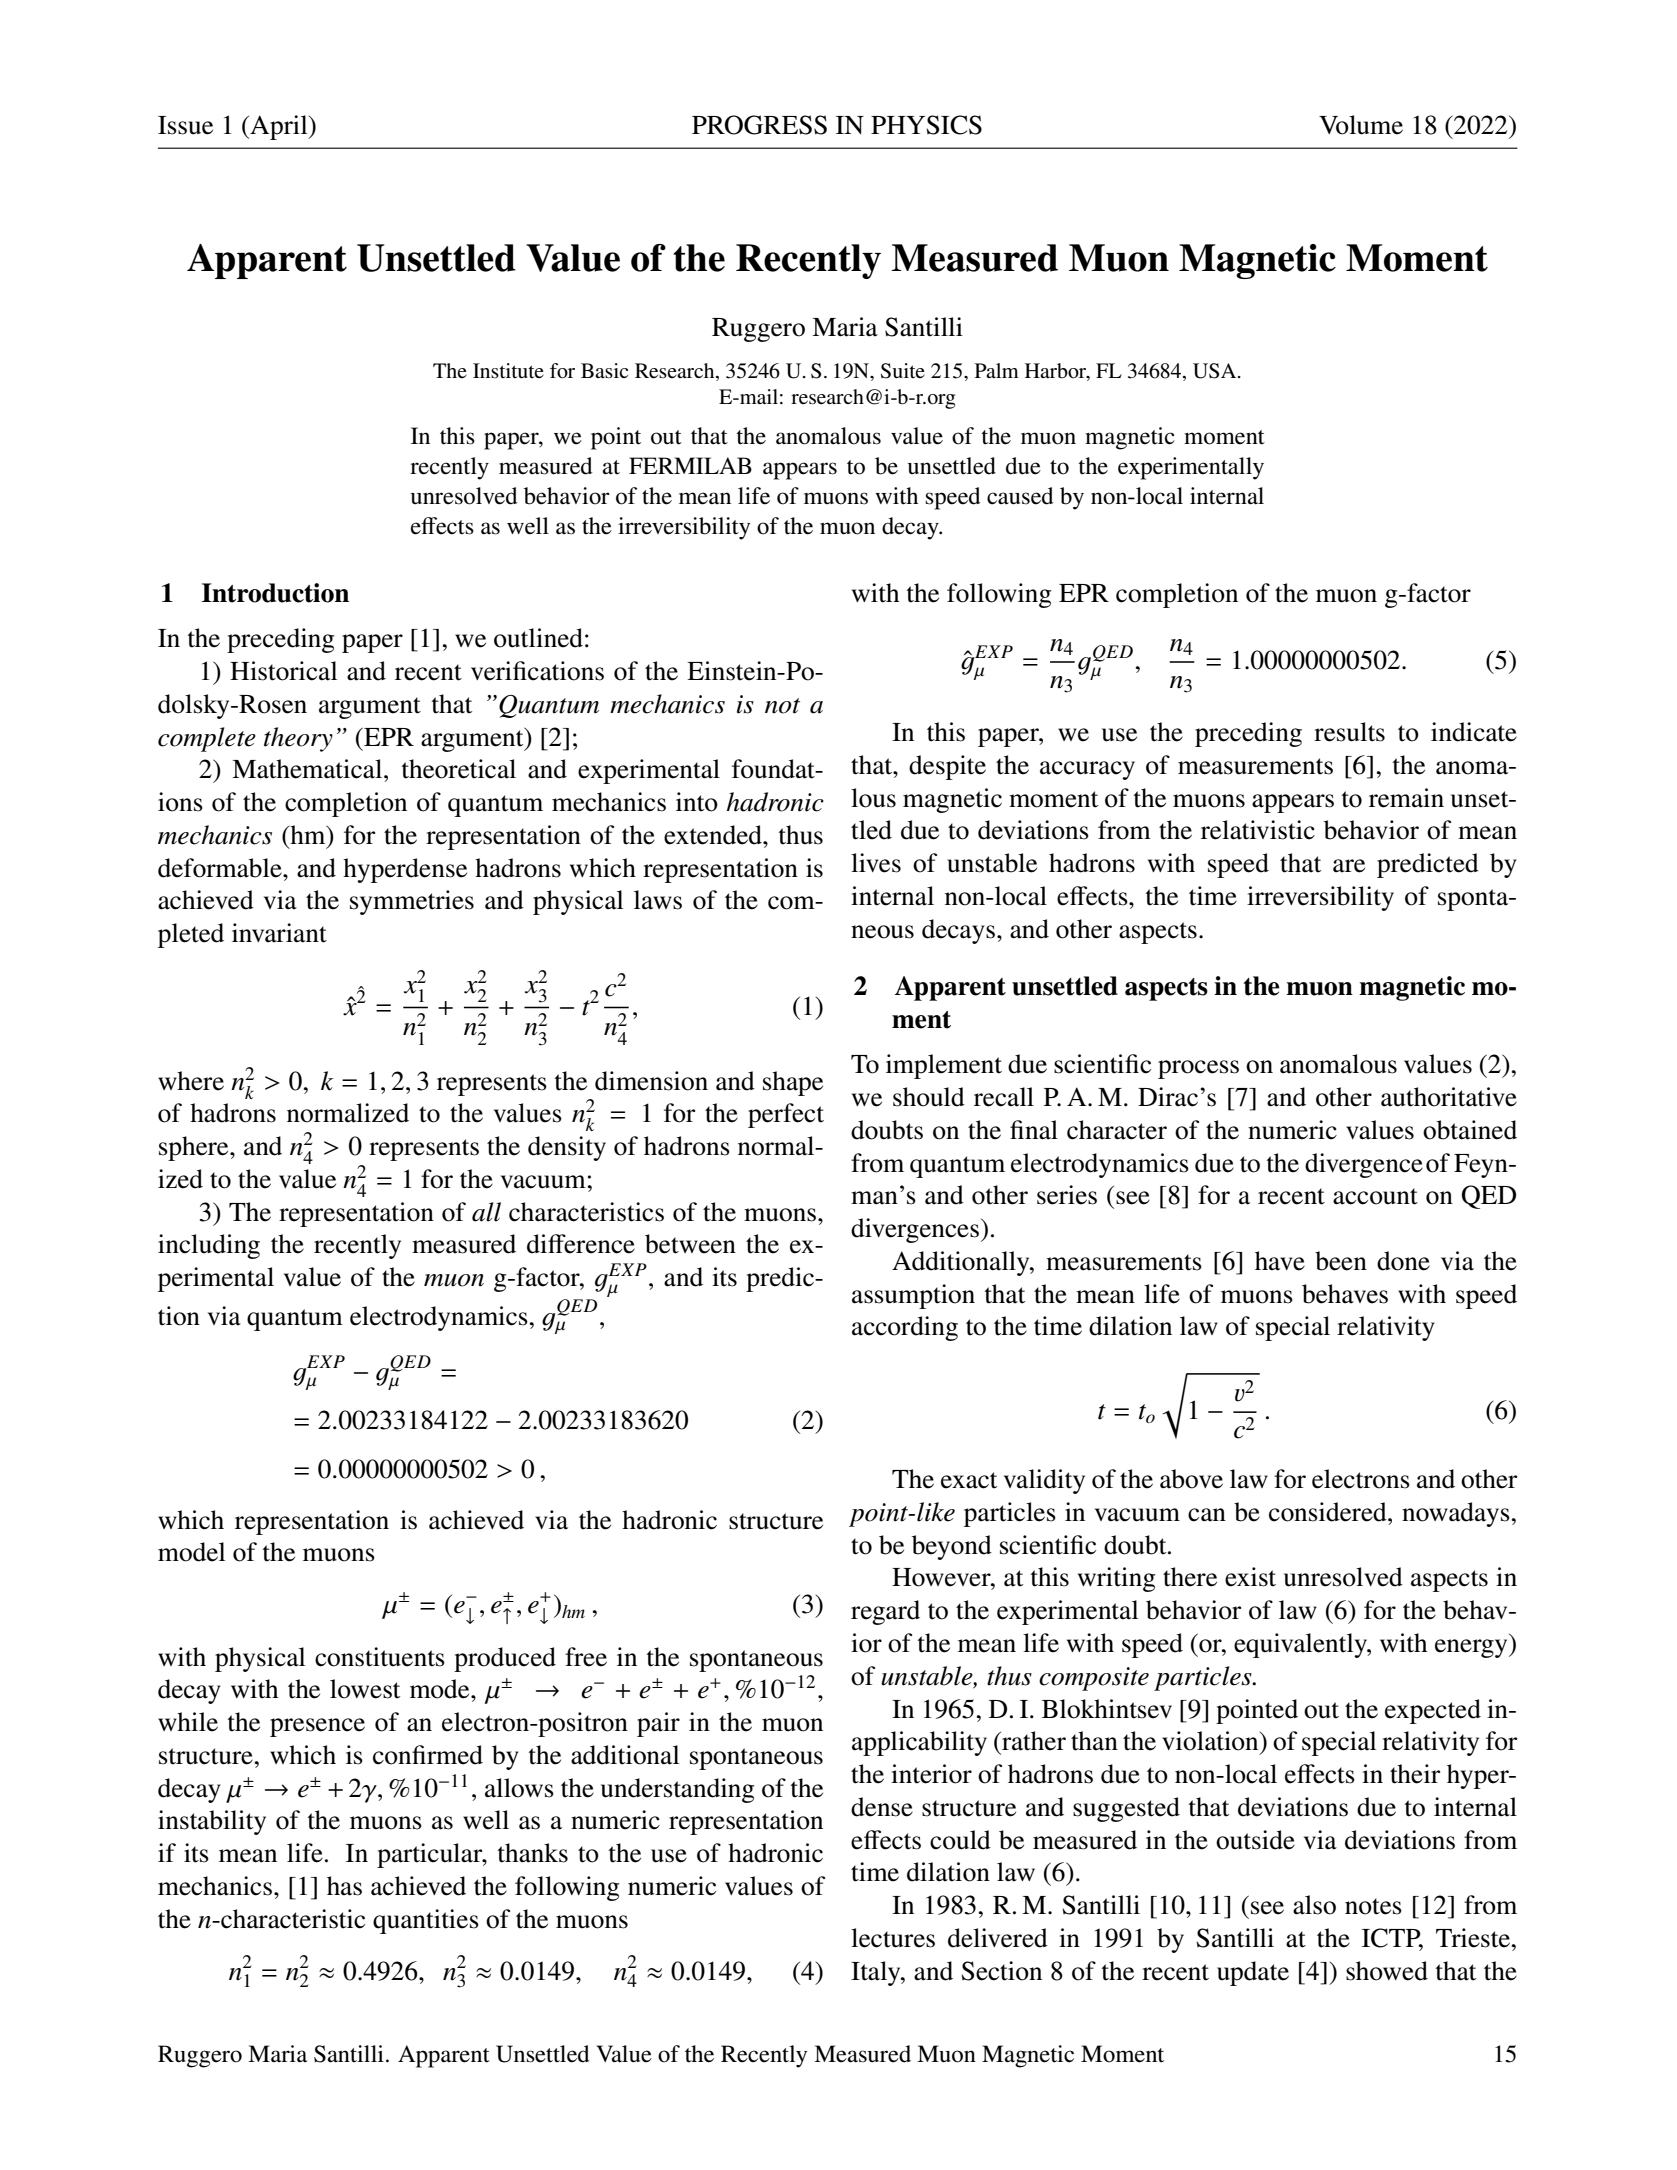 The image size is (1677, 2170). Describe the element at coordinates (759, 125) in the image. I see `PROGRESS` at that location.
